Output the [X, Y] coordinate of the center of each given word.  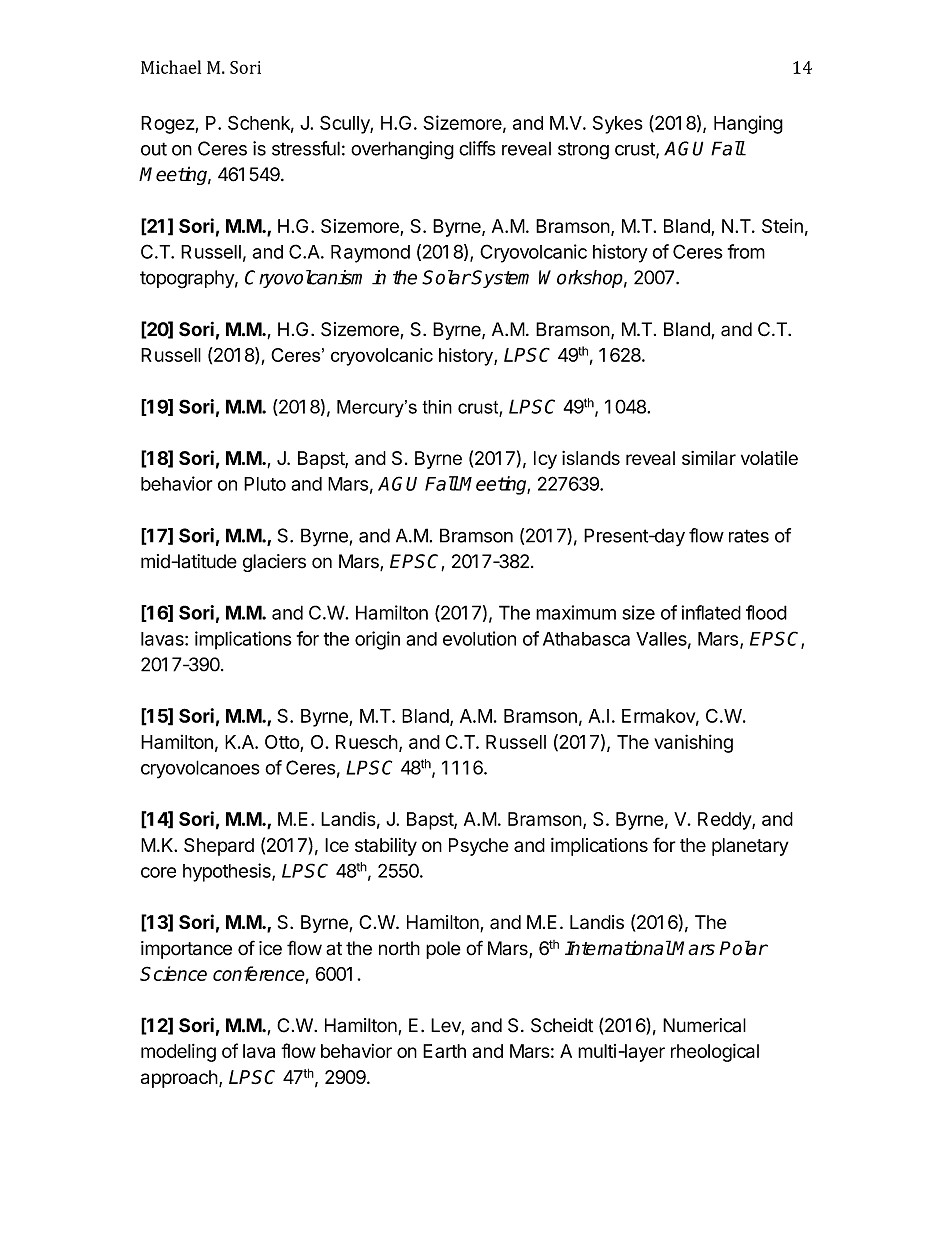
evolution [479, 638]
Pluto [265, 484]
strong [583, 151]
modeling [178, 1053]
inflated [711, 612]
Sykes [618, 125]
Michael [171, 67]
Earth [444, 1051]
